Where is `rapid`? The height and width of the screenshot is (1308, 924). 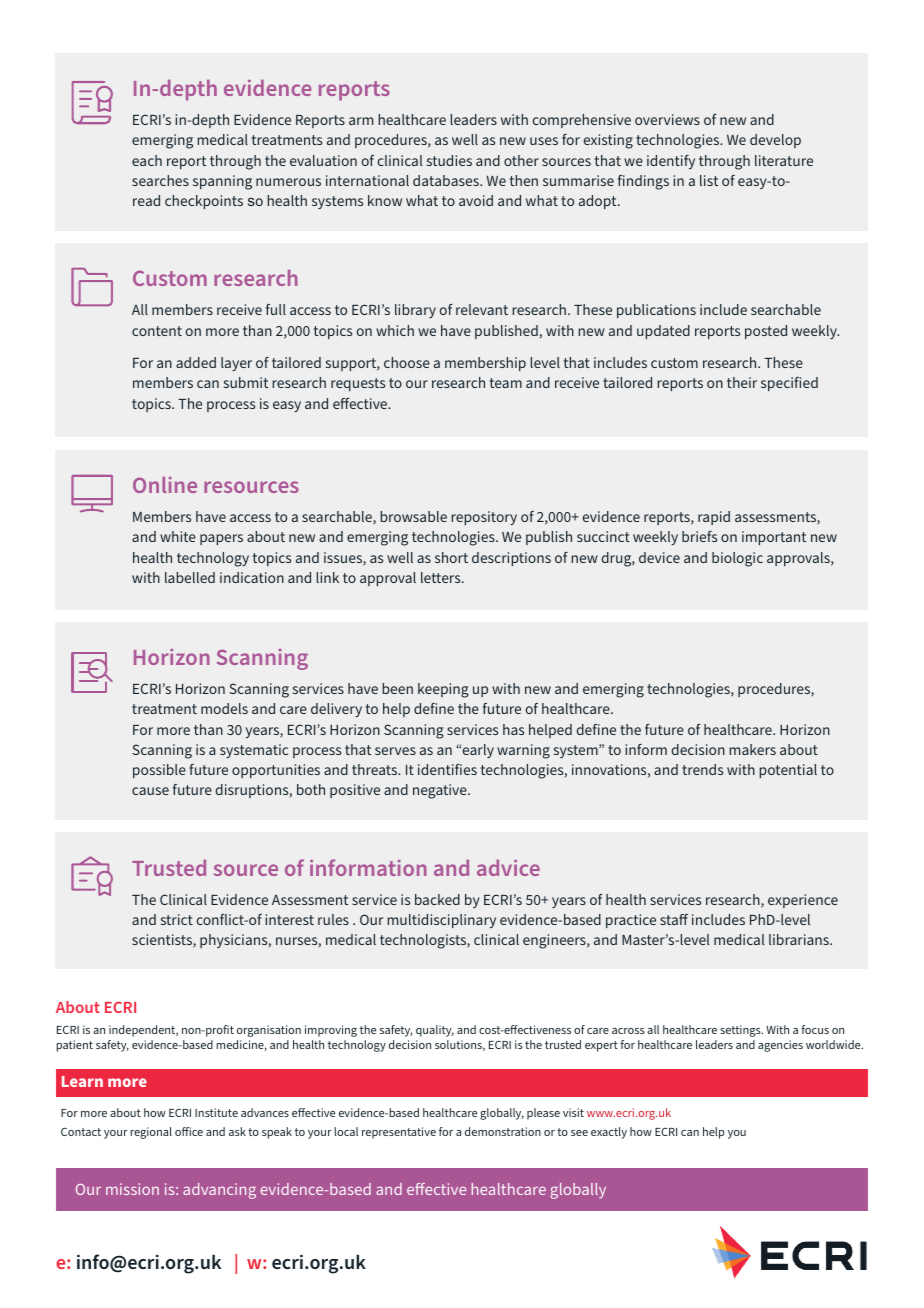
rapid is located at coordinates (714, 518).
